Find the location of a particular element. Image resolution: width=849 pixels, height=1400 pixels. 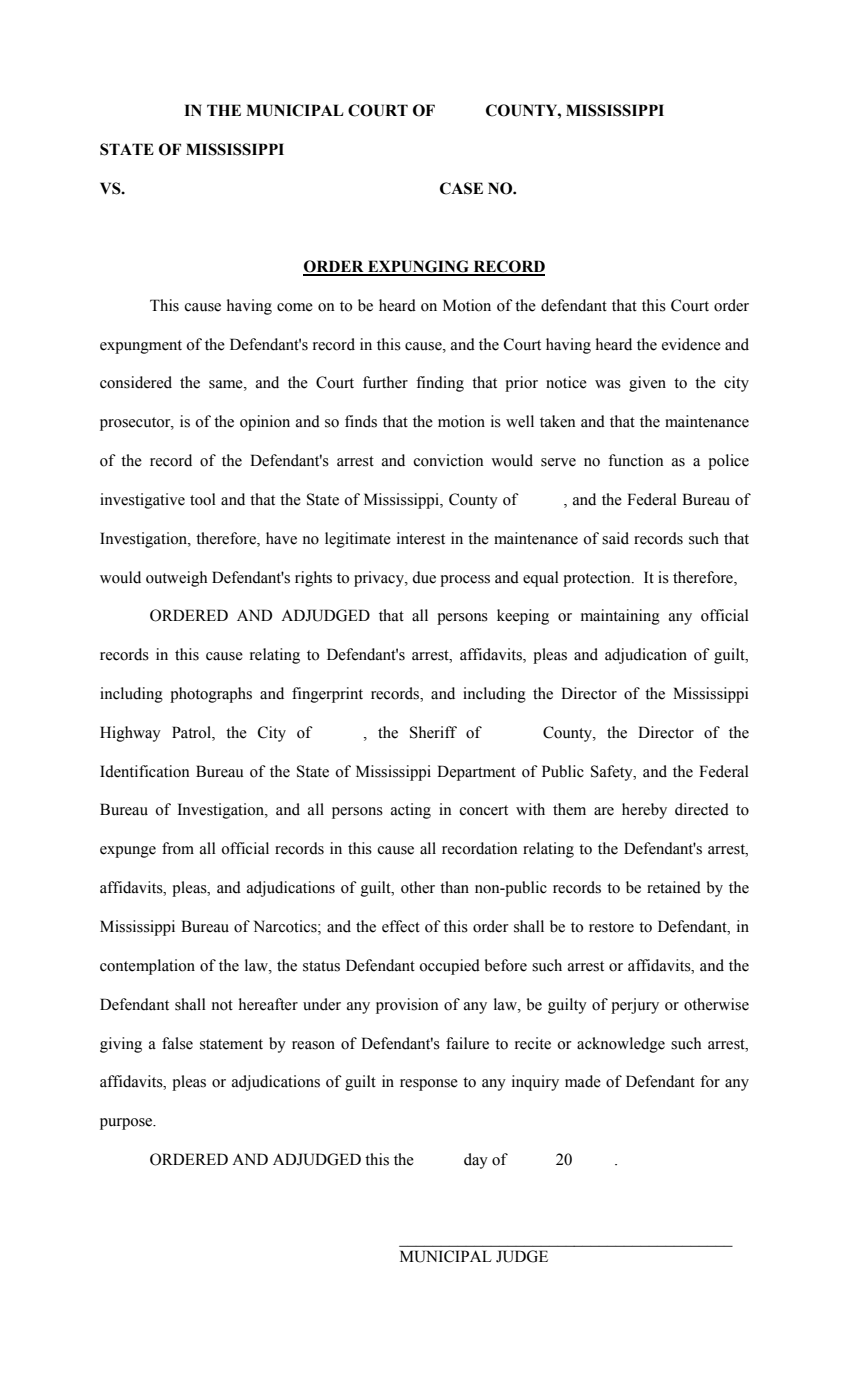

CASE is located at coordinates (461, 188).
